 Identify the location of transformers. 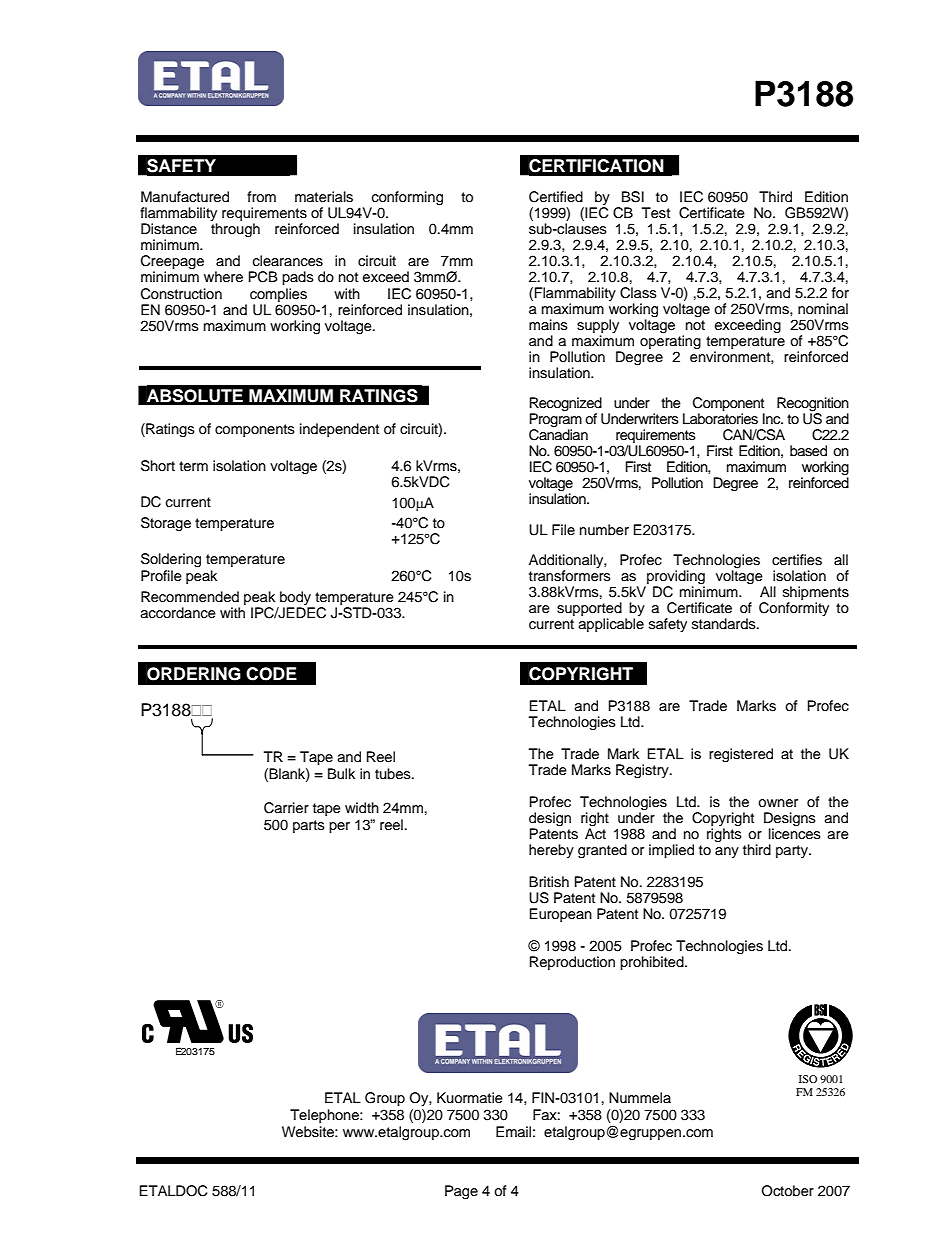
(570, 576).
